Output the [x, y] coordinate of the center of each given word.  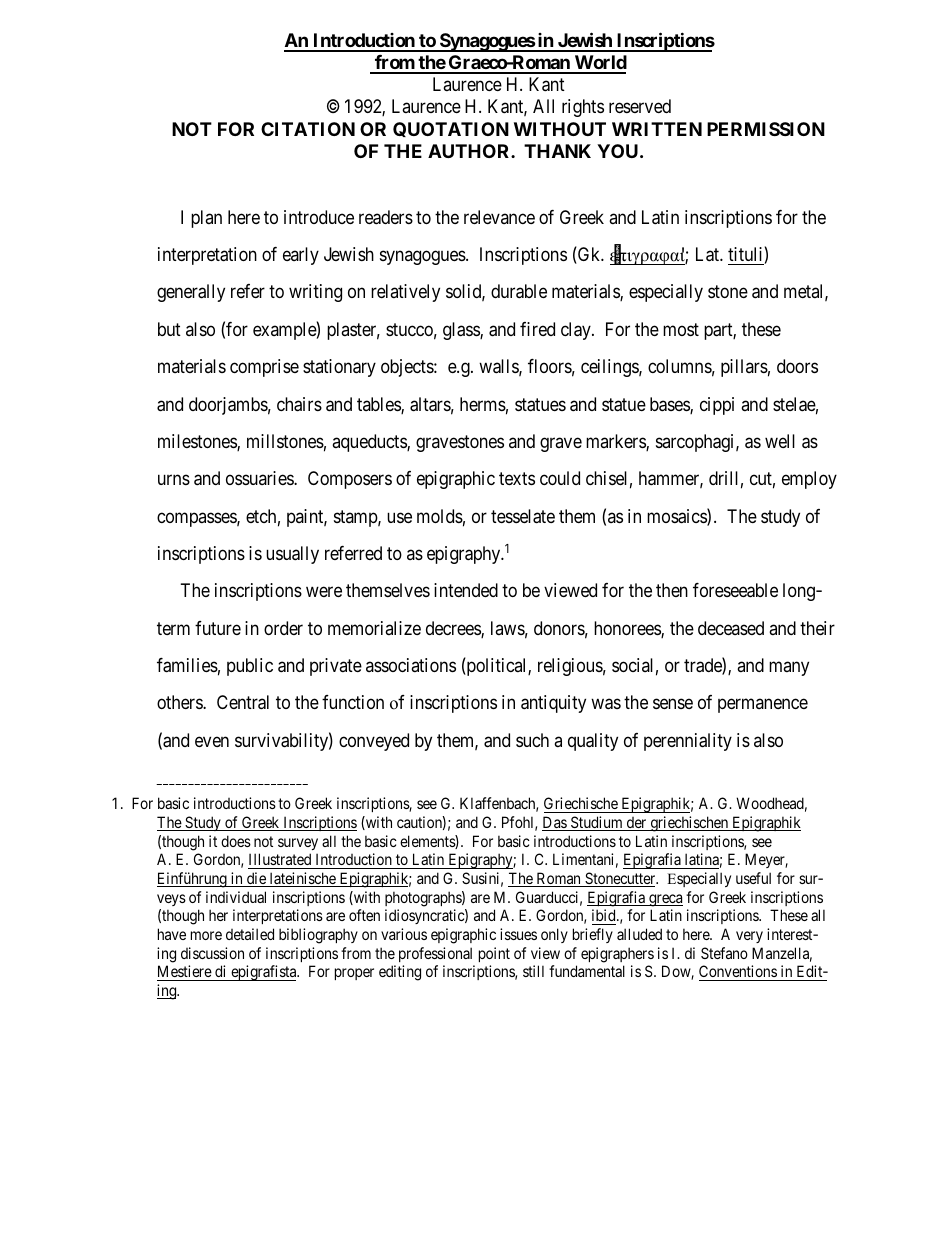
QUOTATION [451, 129]
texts [517, 478]
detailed [250, 934]
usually [292, 555]
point [494, 954]
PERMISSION [766, 129]
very [749, 937]
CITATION [308, 129]
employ [809, 480]
